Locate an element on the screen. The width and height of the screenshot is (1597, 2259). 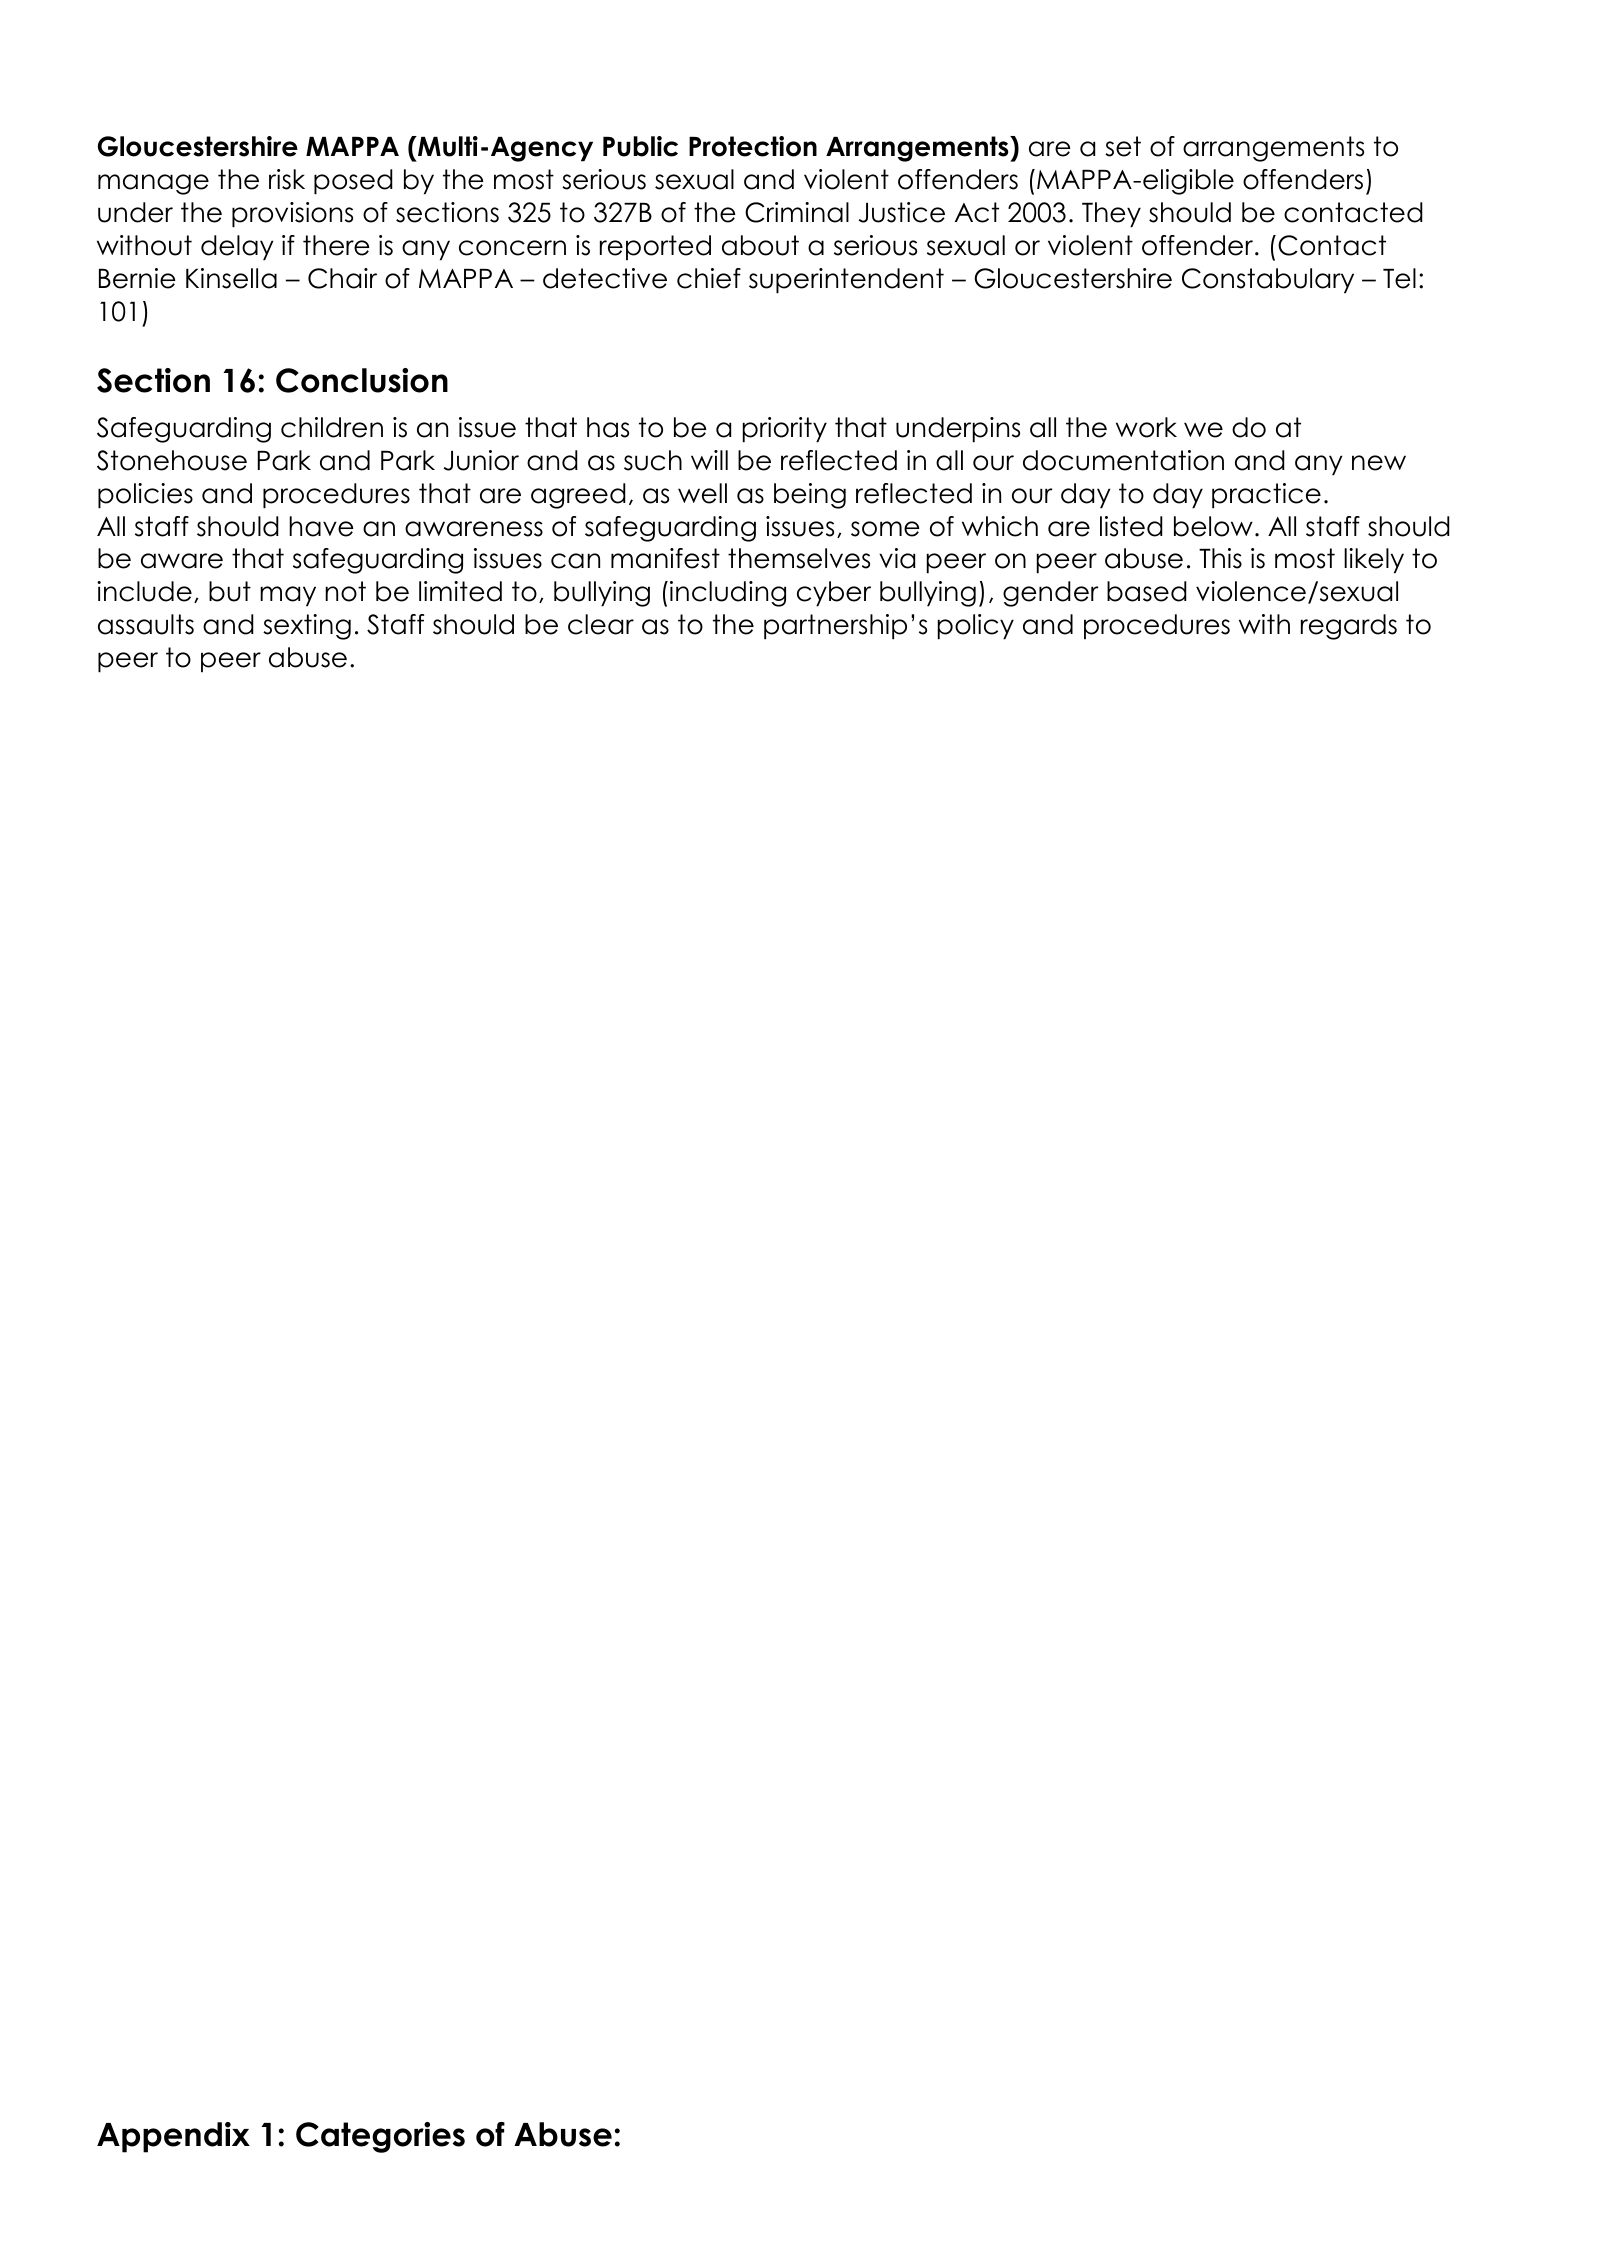
Criminal is located at coordinates (797, 212).
